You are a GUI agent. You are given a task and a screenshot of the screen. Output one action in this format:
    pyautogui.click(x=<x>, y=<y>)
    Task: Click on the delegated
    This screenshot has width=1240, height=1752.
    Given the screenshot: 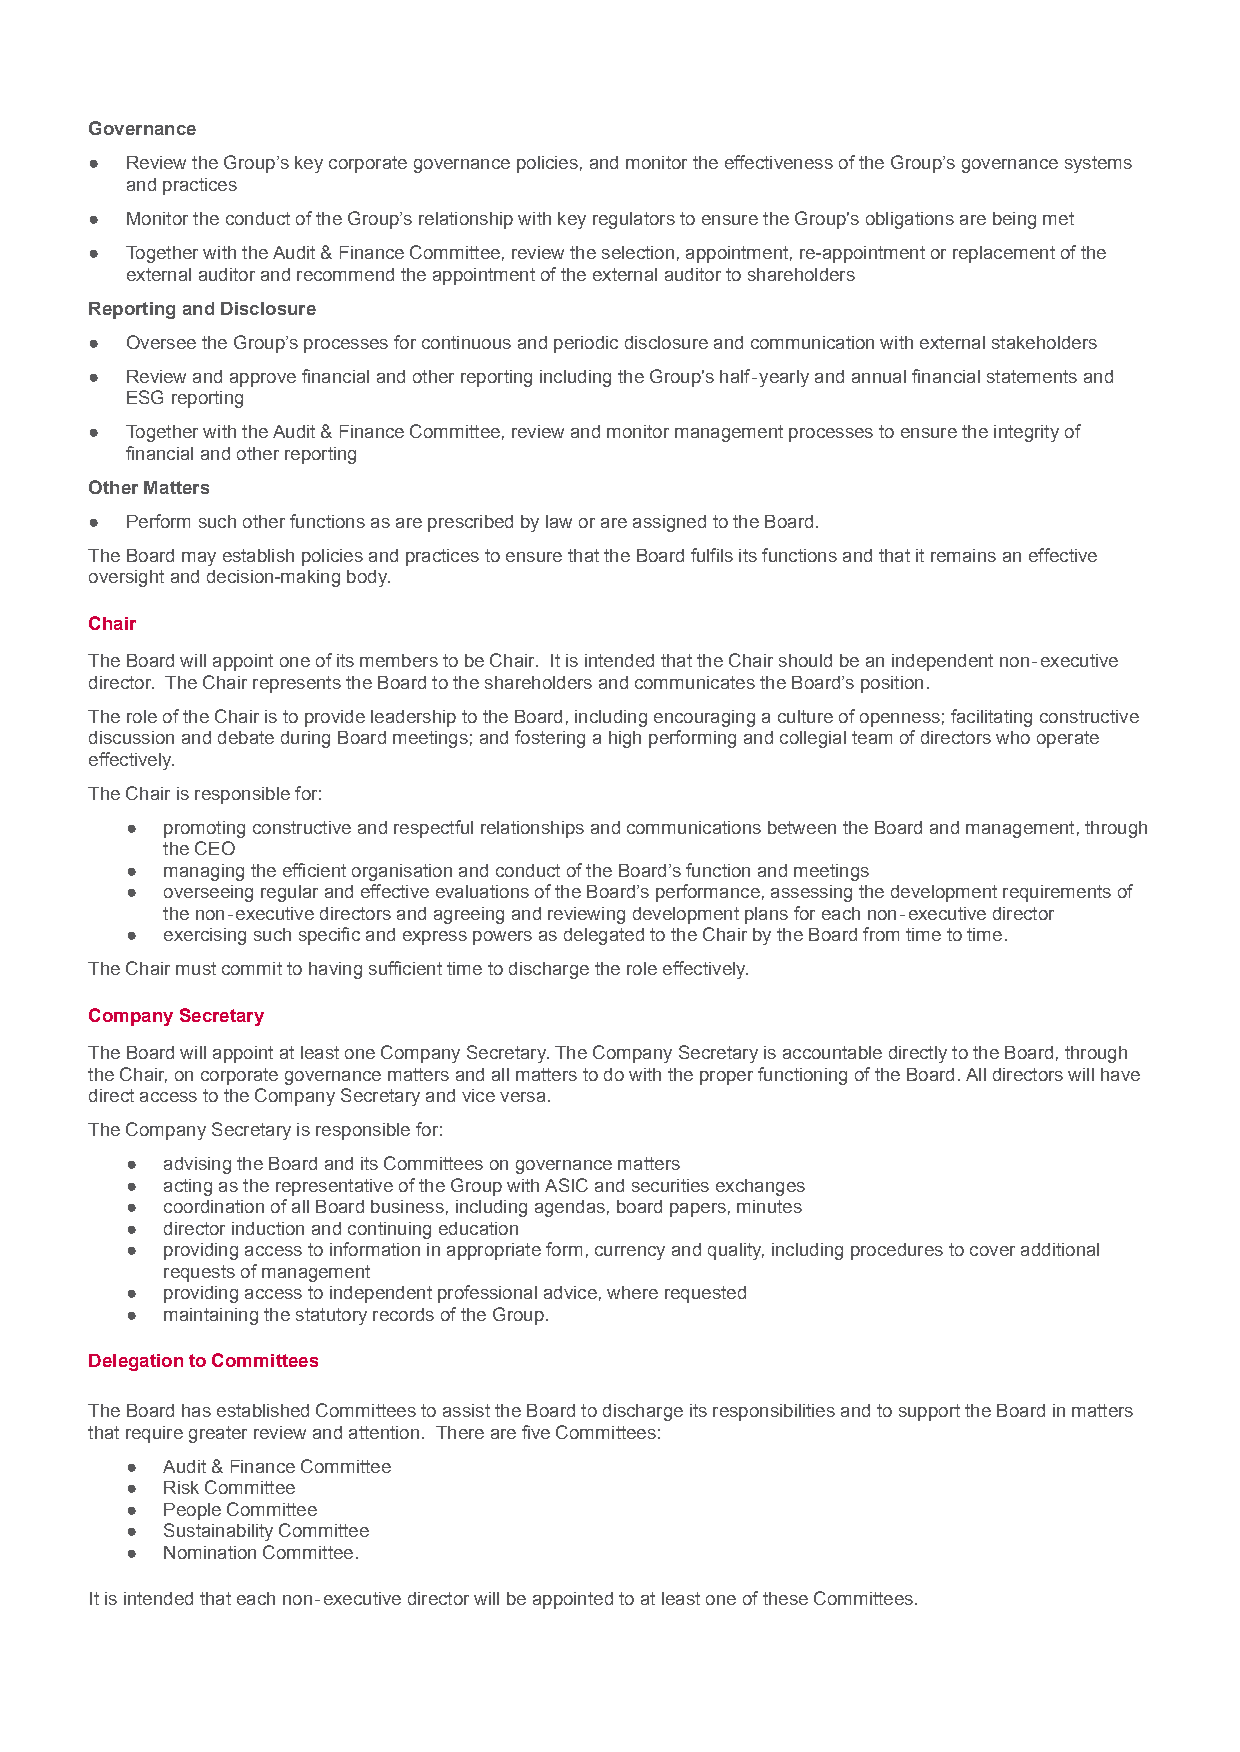 What is the action you would take?
    pyautogui.click(x=604, y=936)
